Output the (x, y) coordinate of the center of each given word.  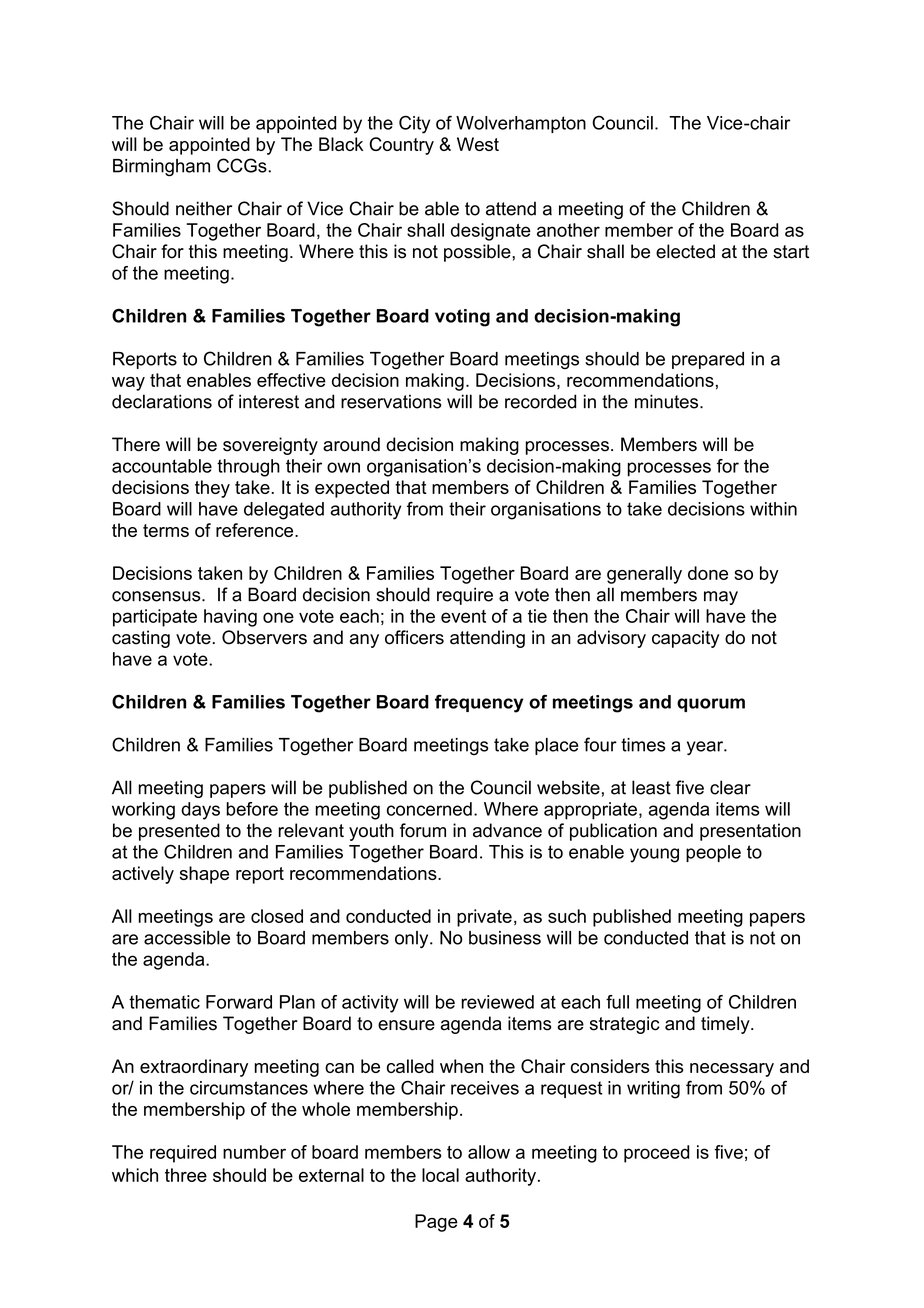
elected (685, 251)
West (478, 144)
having (230, 618)
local (440, 1175)
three (186, 1175)
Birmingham (161, 168)
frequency (479, 703)
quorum (711, 705)
